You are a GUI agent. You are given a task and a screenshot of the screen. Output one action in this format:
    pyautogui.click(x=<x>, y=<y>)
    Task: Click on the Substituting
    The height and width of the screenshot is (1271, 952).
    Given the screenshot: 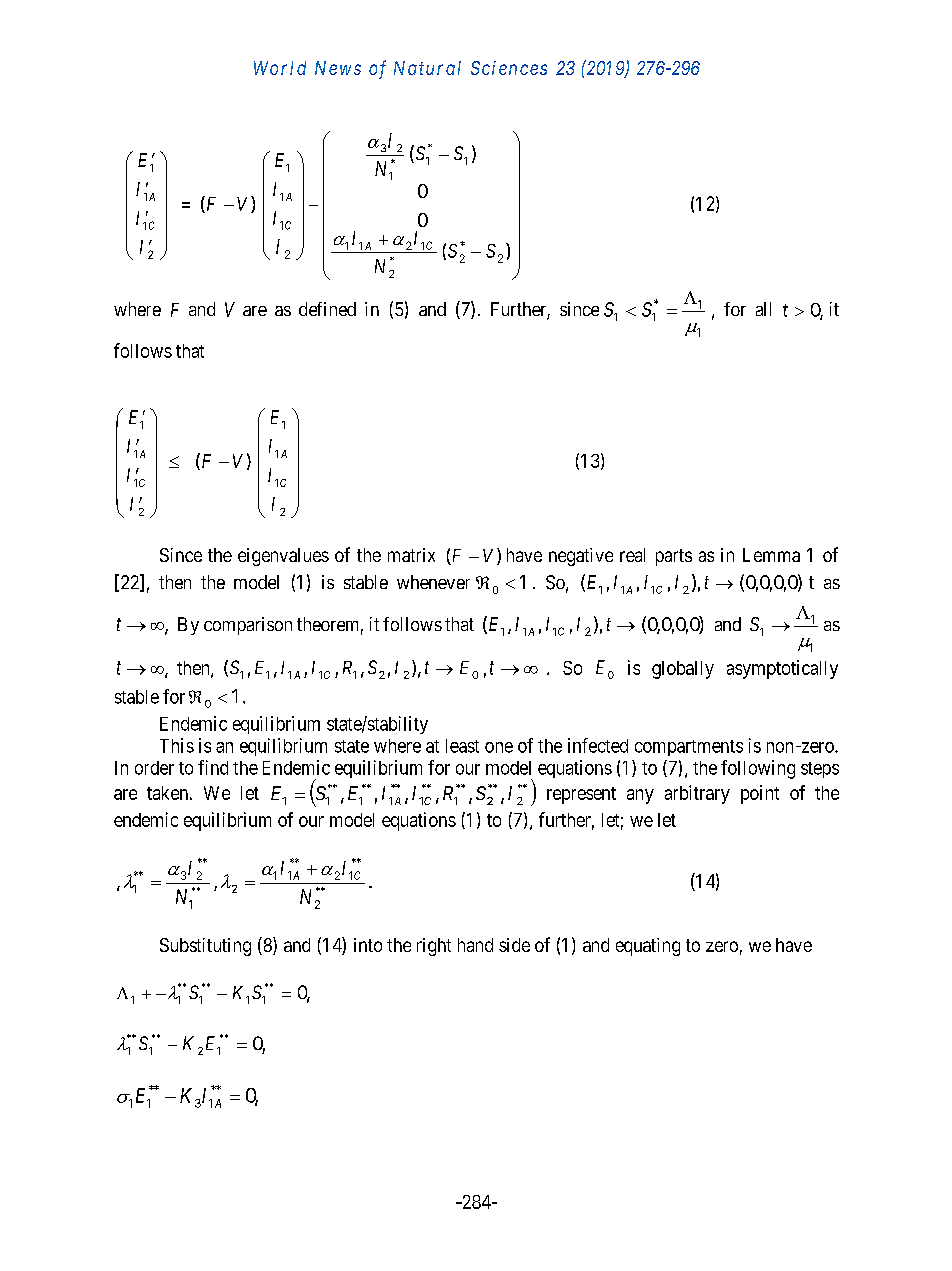 What is the action you would take?
    pyautogui.click(x=205, y=947)
